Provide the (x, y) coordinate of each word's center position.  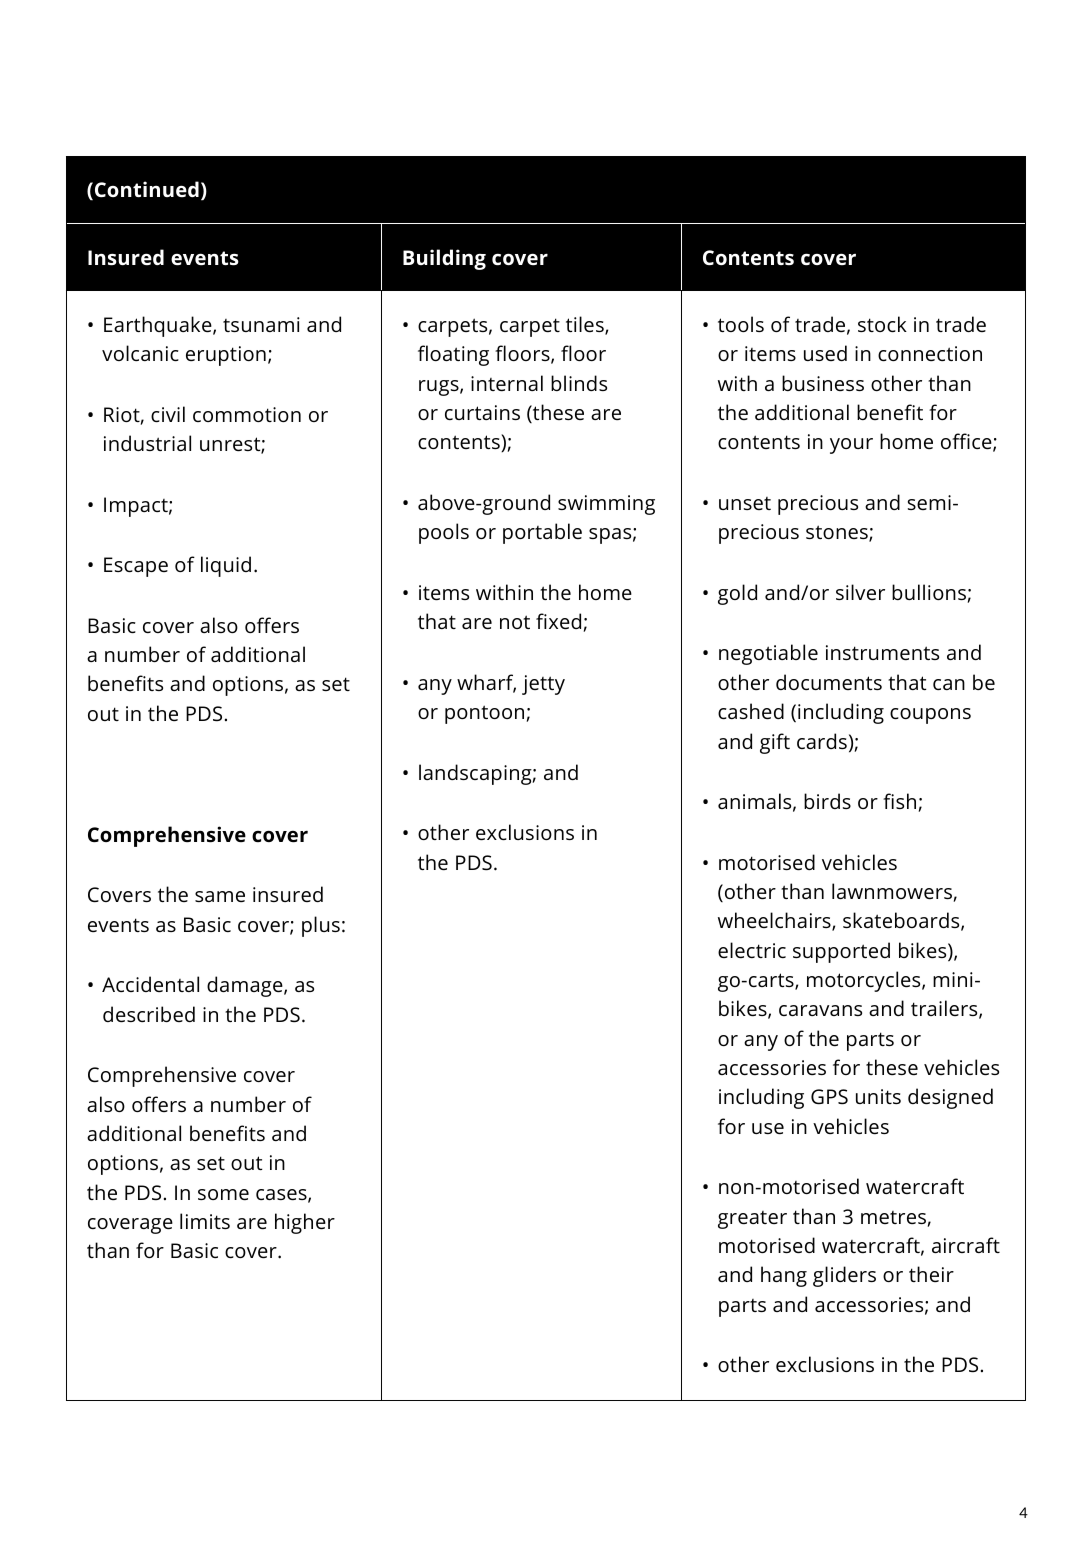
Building (444, 259)
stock (882, 324)
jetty (543, 685)
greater (752, 1220)
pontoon (484, 714)
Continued (147, 189)
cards (822, 741)
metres (893, 1217)
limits (205, 1221)
